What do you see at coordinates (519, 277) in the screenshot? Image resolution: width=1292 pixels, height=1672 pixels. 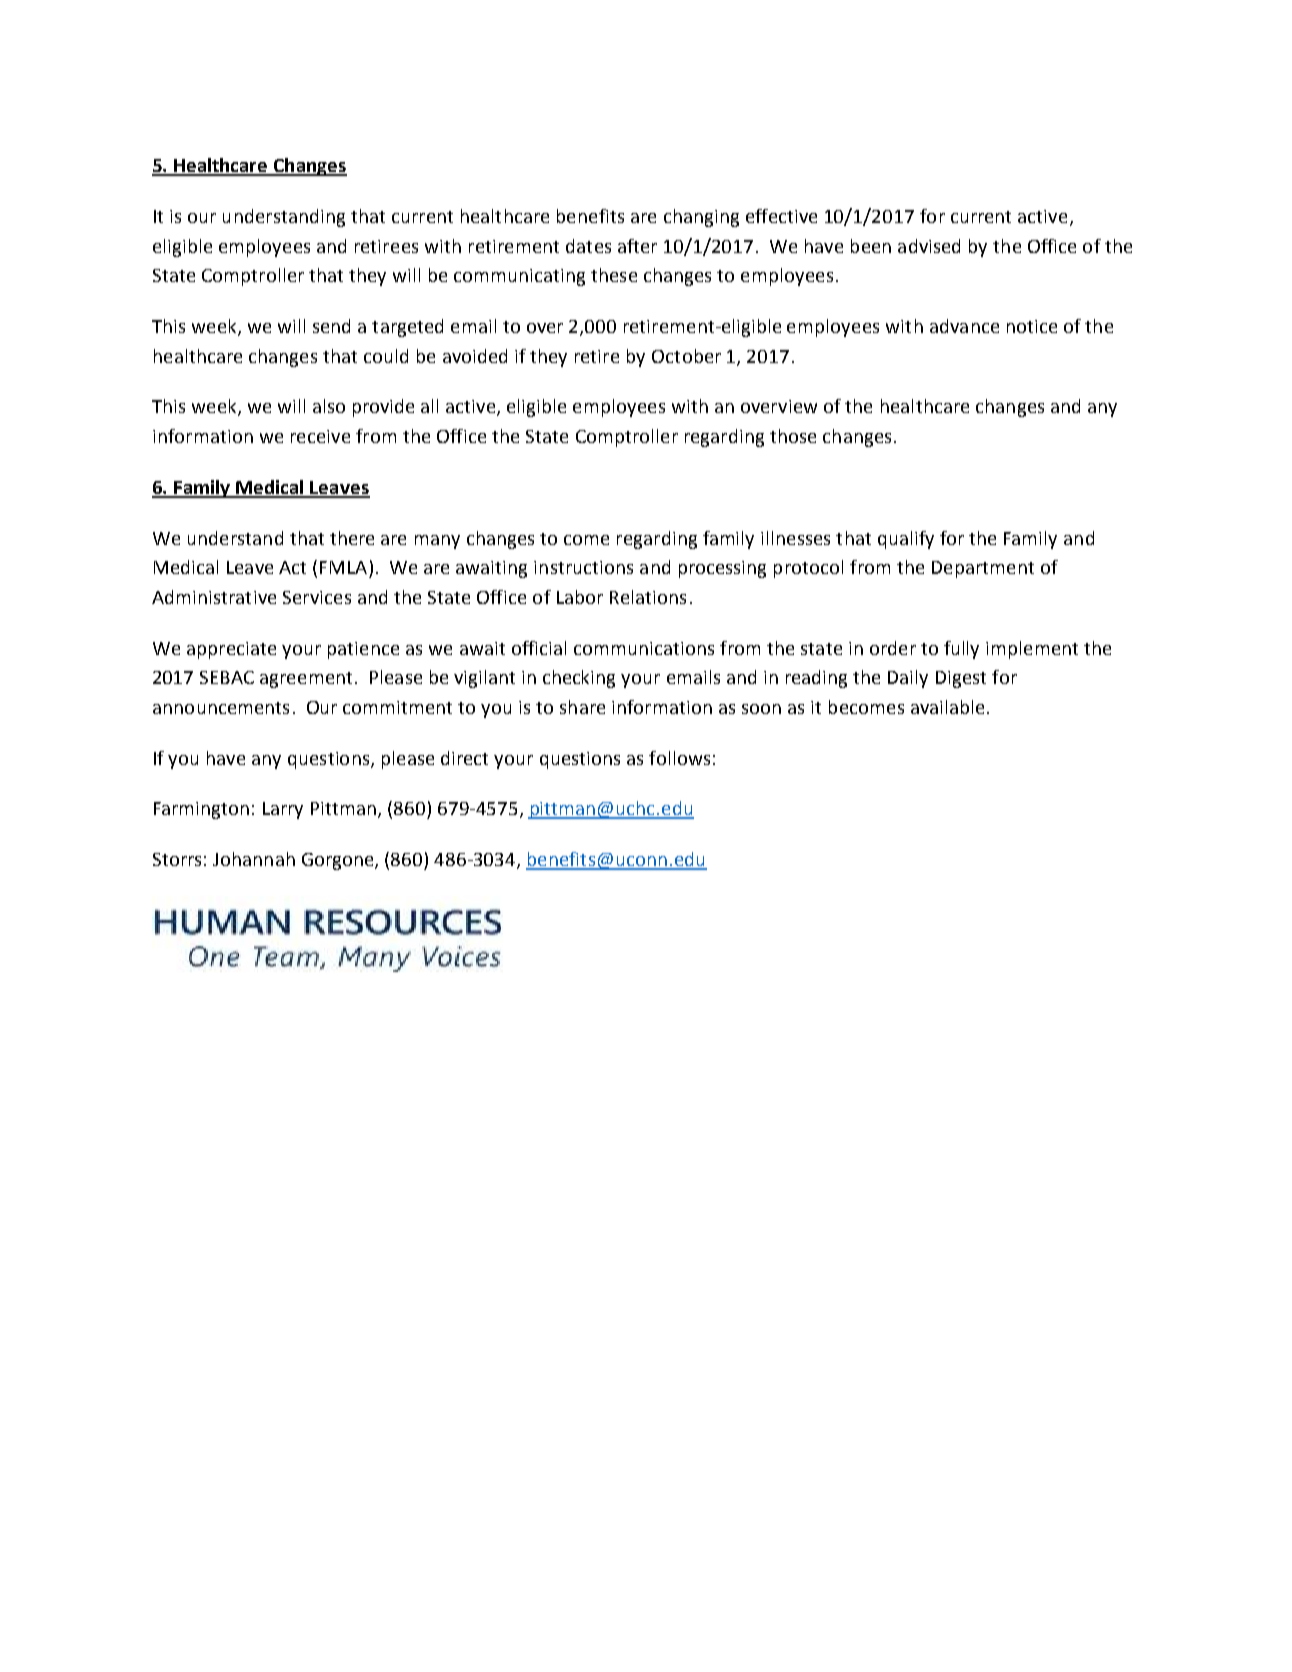 I see `communicating` at bounding box center [519, 277].
